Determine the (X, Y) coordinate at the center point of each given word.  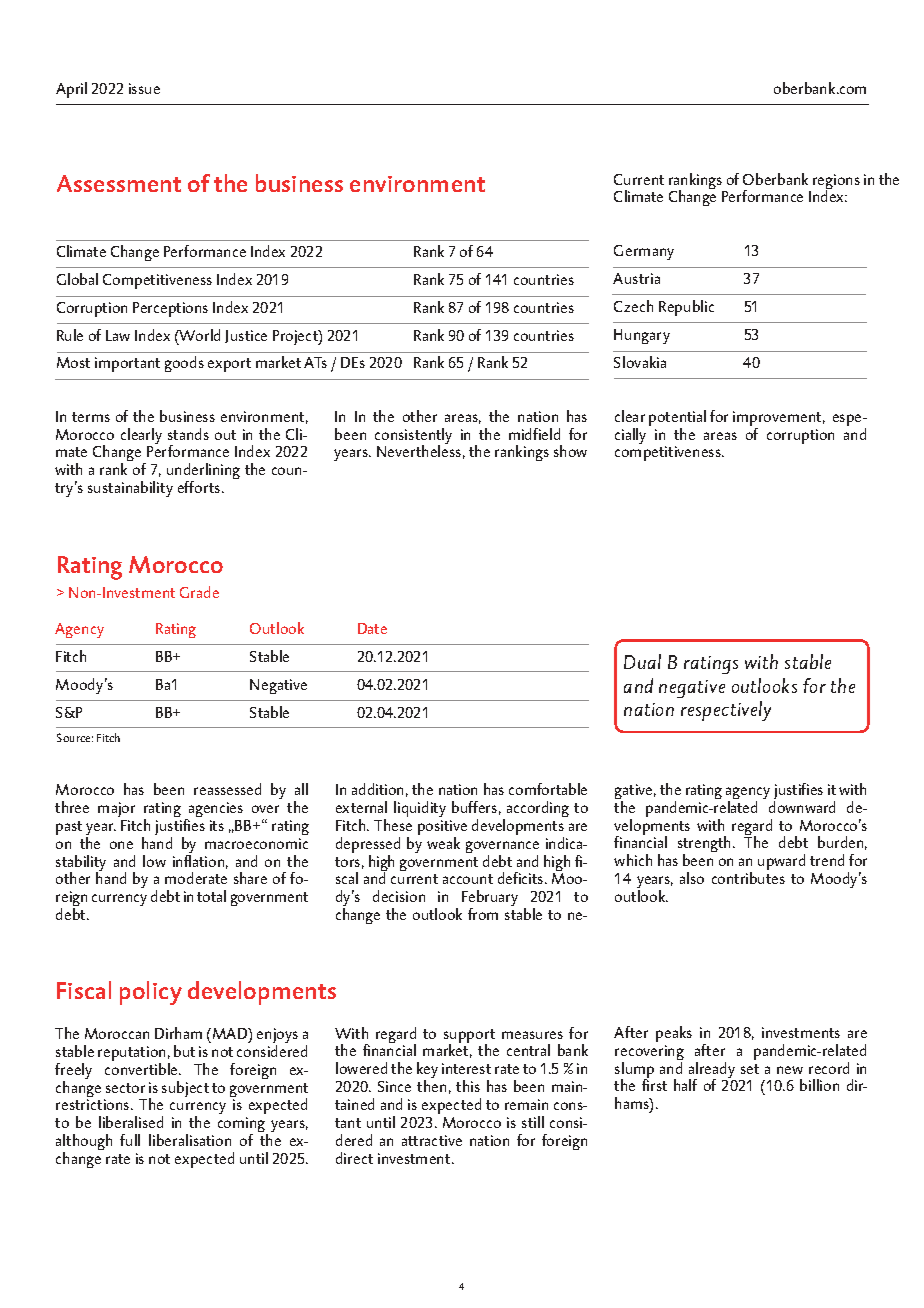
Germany (644, 252)
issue (144, 88)
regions (836, 183)
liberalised (131, 1122)
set (750, 1069)
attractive (432, 1140)
